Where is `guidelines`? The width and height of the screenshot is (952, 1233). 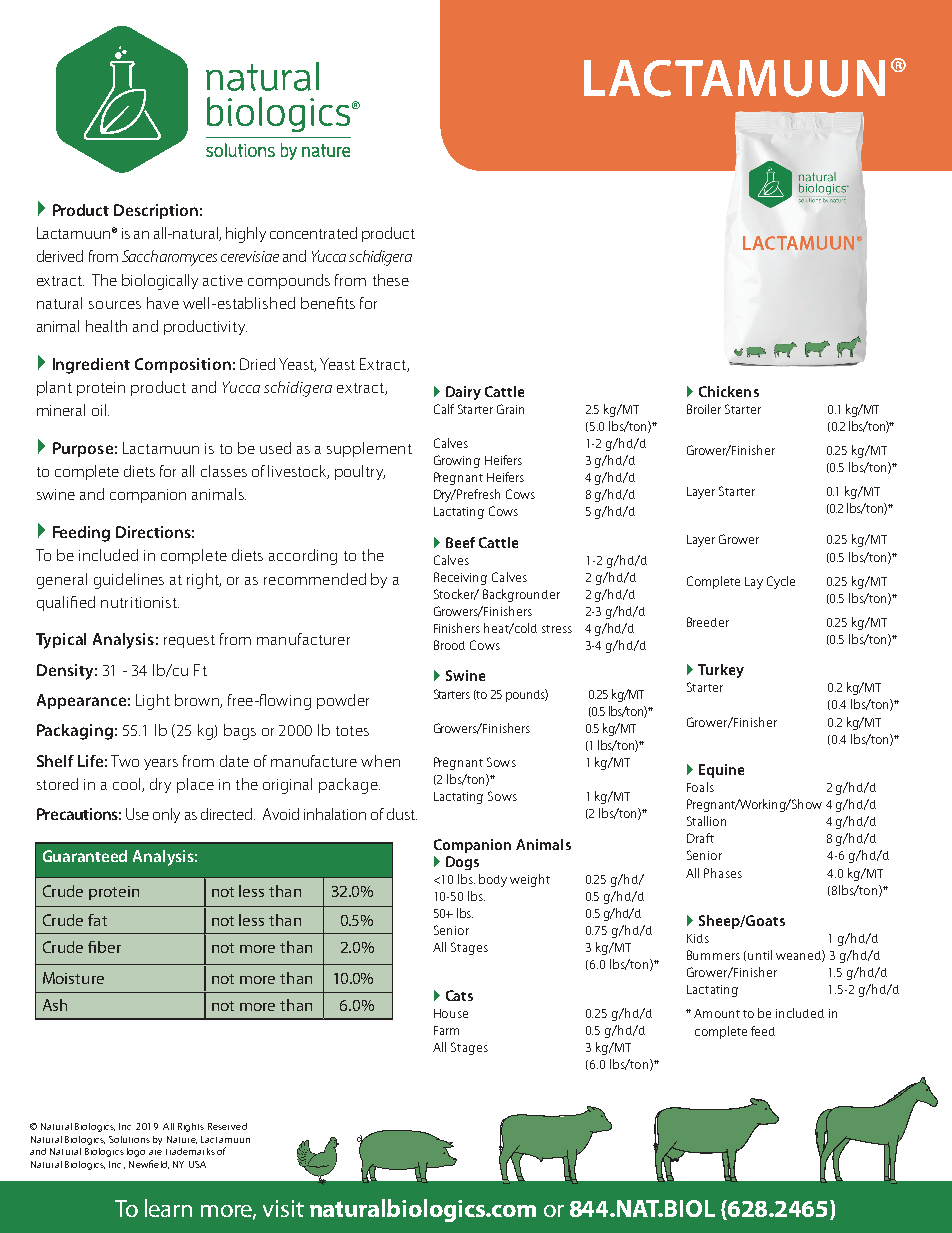
guidelines is located at coordinates (129, 581).
